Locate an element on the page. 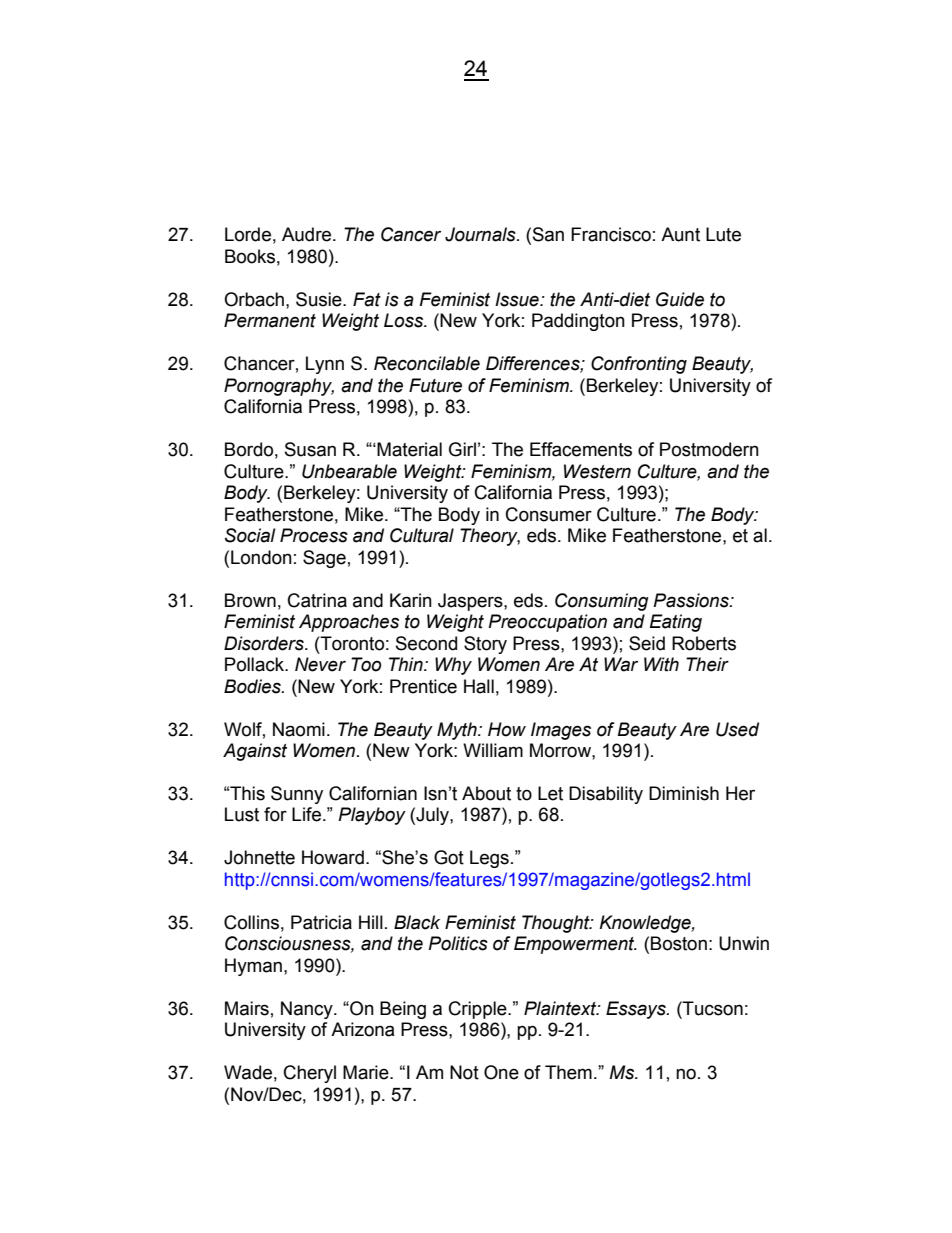  Consumer is located at coordinates (549, 514).
